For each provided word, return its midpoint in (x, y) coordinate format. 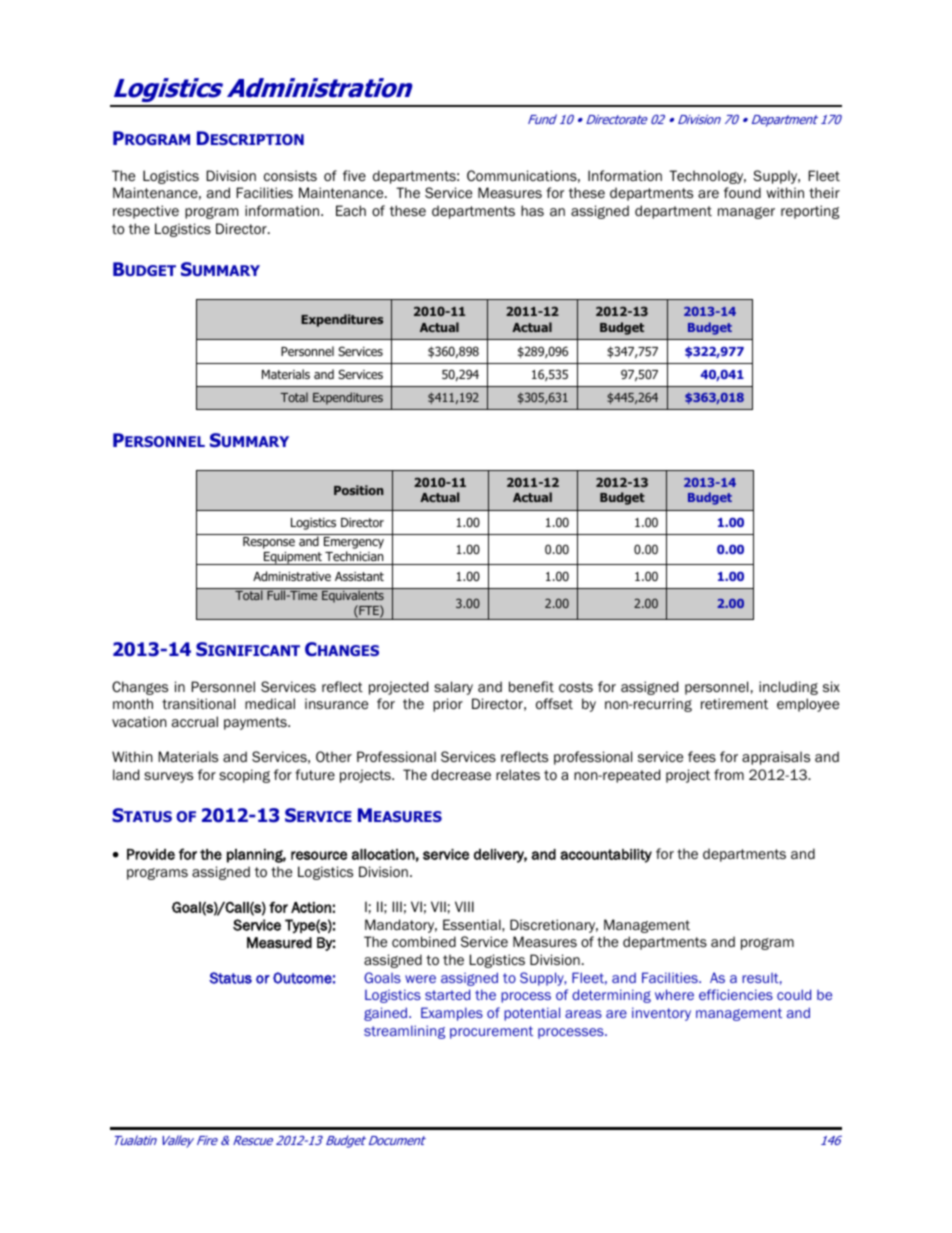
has (532, 210)
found (742, 193)
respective (146, 212)
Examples (452, 1014)
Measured (279, 943)
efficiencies (736, 994)
